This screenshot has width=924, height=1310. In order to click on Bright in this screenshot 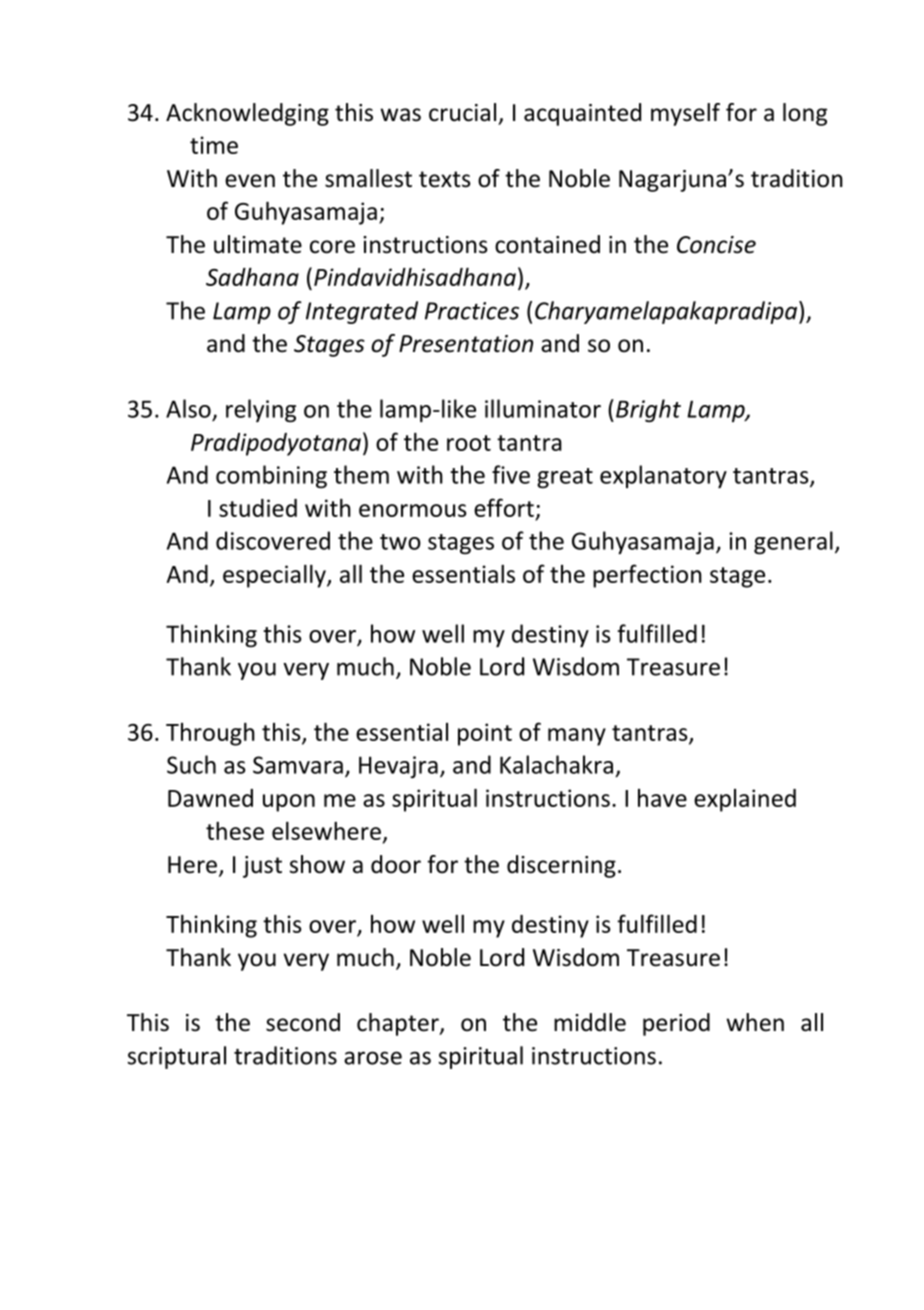, I will do `click(648, 410)`.
